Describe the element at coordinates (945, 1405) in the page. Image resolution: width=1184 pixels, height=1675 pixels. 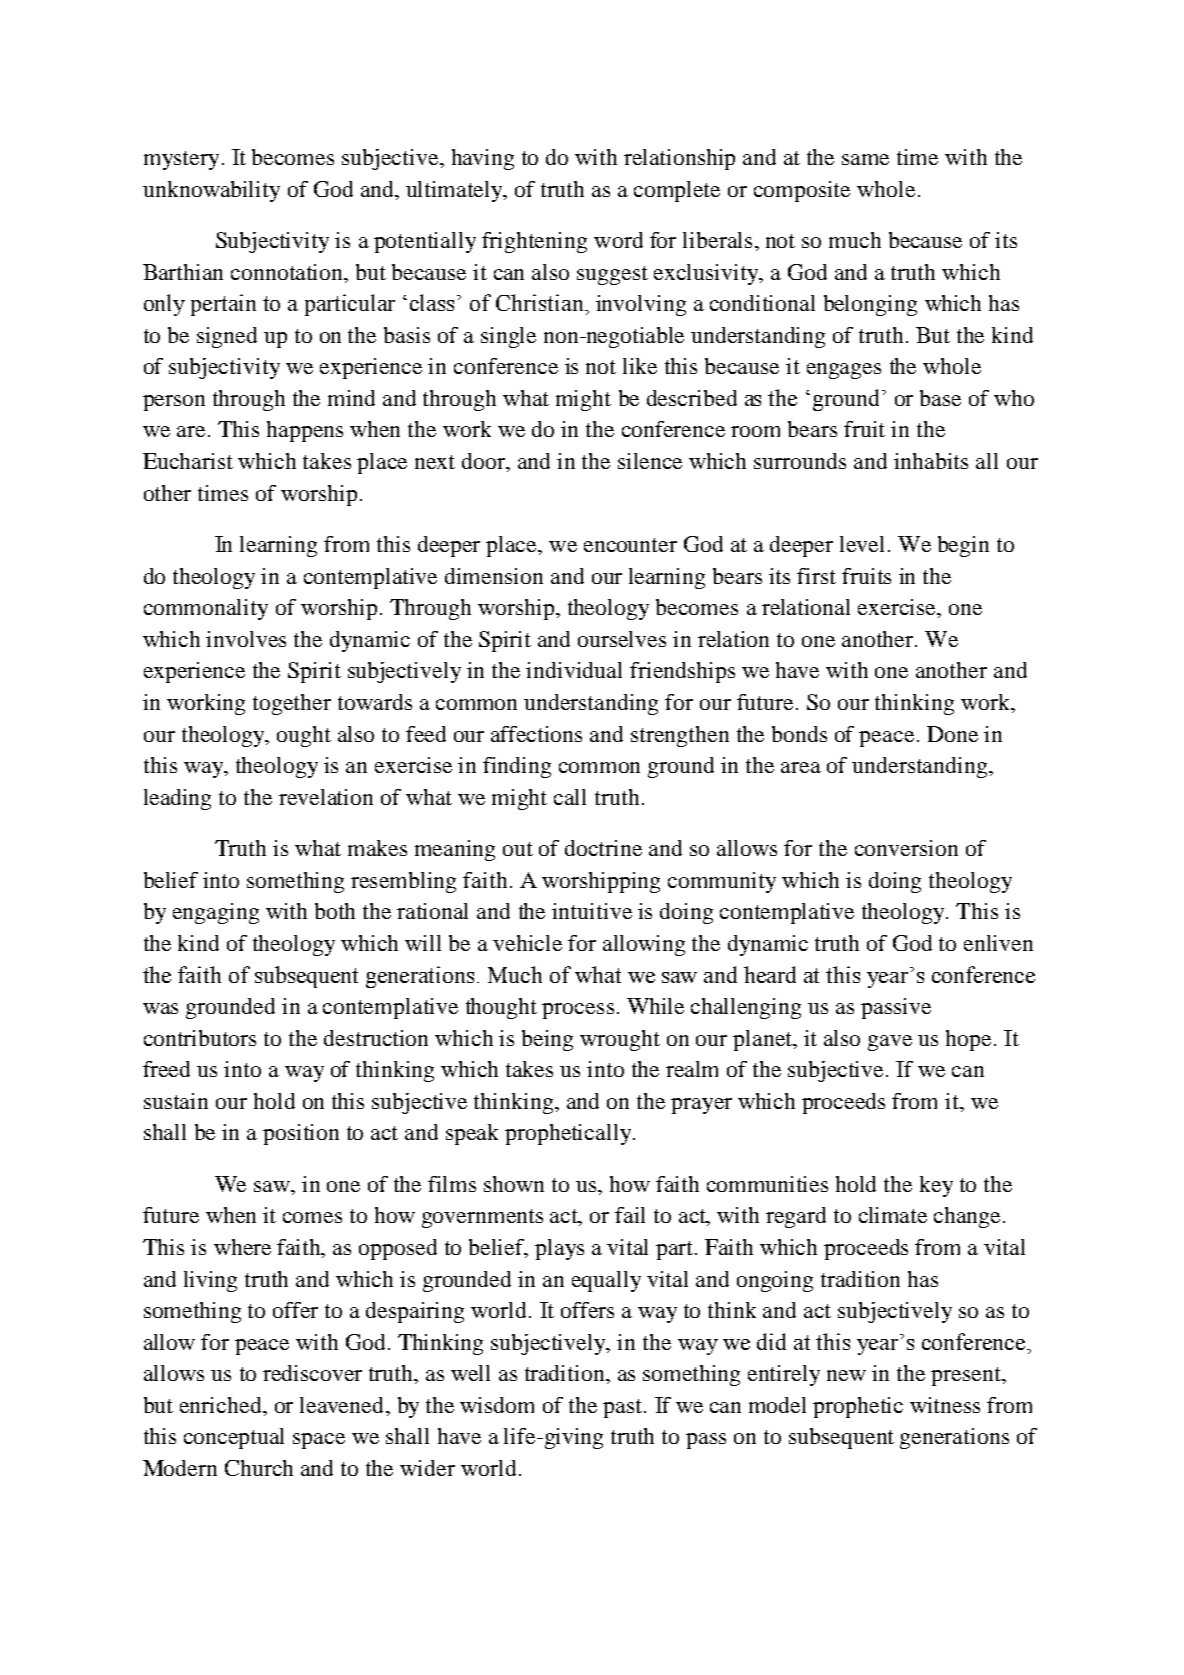
I see `witness` at that location.
